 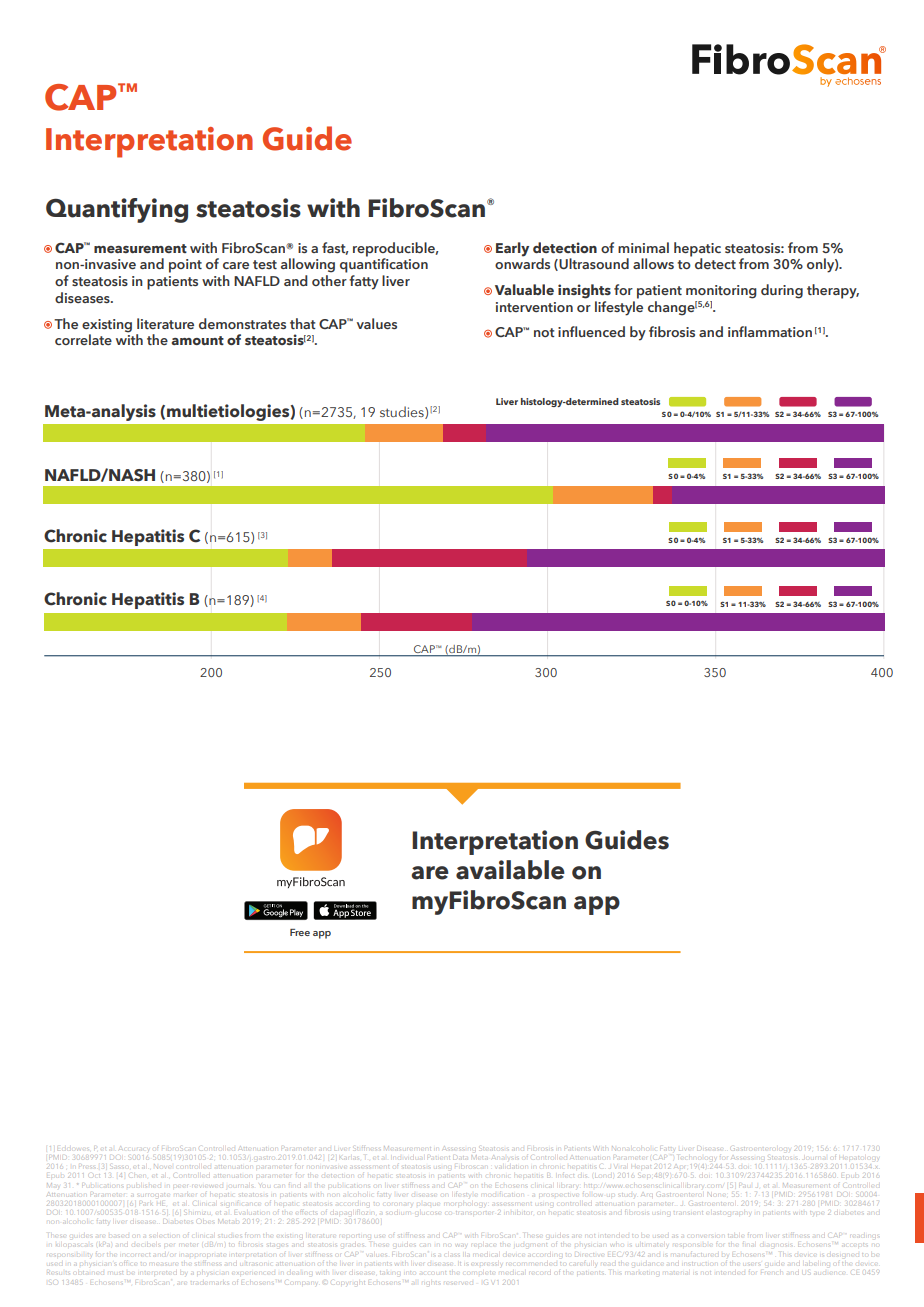 What do you see at coordinates (510, 870) in the screenshot?
I see `available` at bounding box center [510, 870].
